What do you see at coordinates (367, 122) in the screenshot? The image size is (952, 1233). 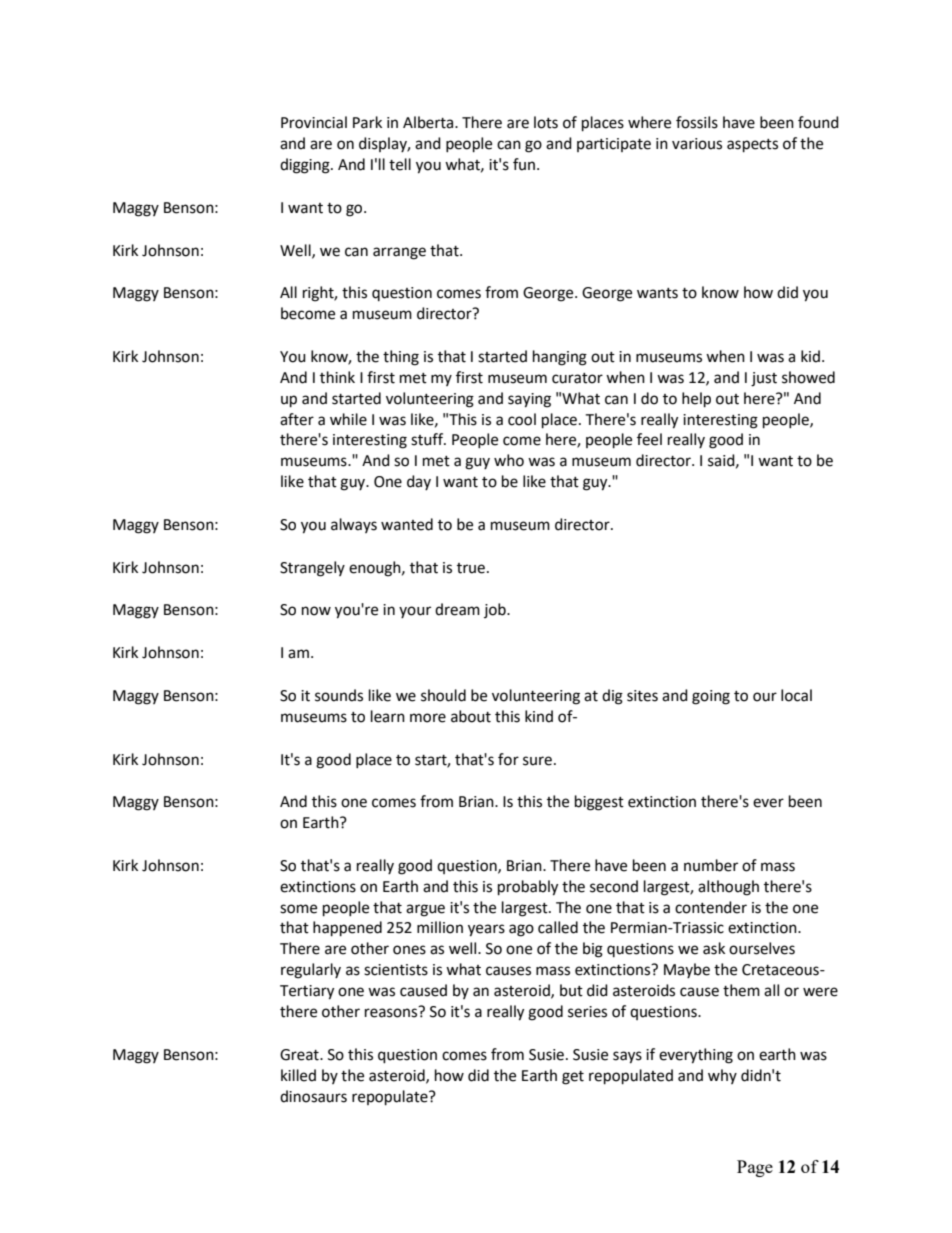 I see `Park` at bounding box center [367, 122].
